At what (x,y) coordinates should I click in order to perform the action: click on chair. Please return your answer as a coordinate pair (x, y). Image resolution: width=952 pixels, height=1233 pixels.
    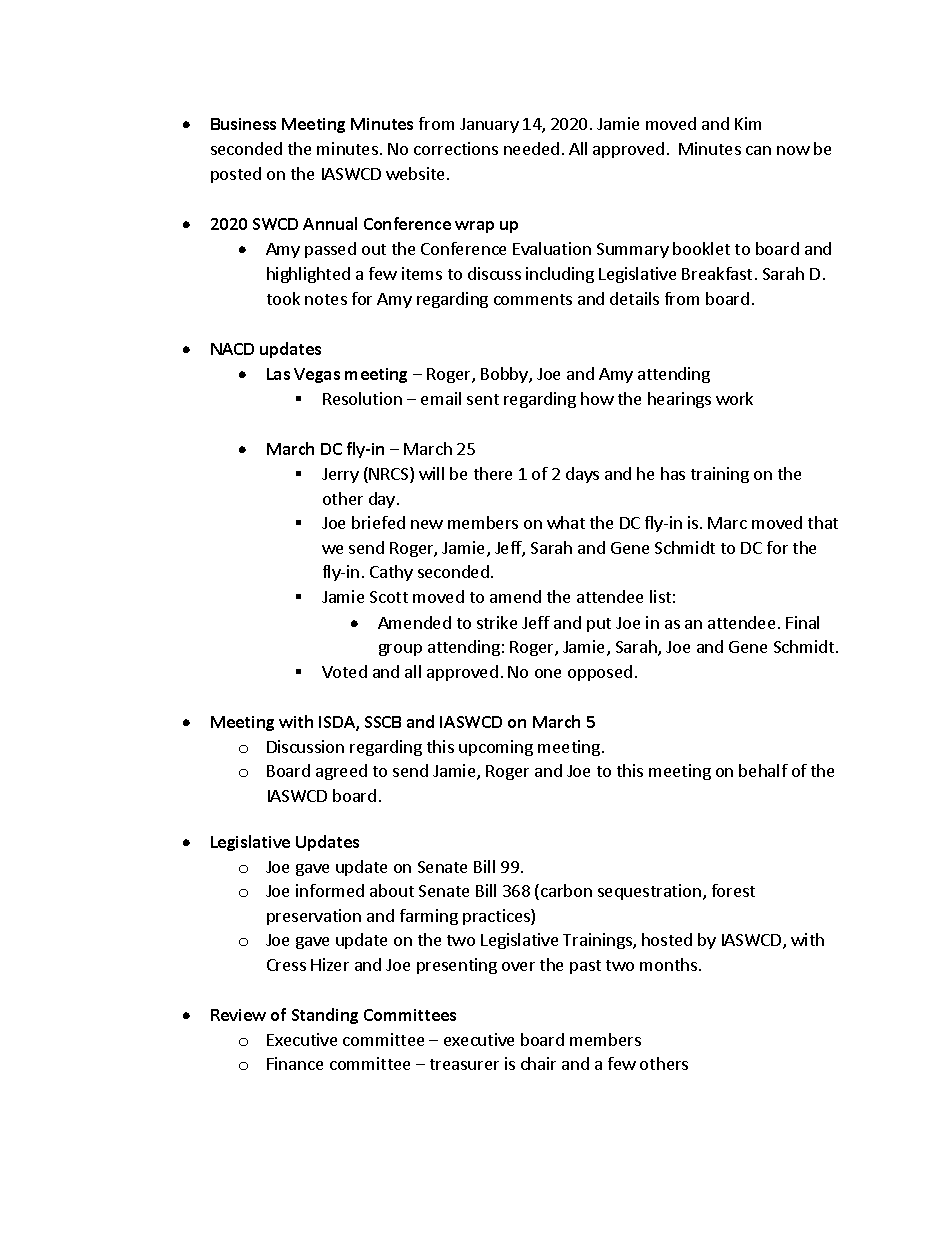
    Looking at the image, I should click on (538, 1063).
